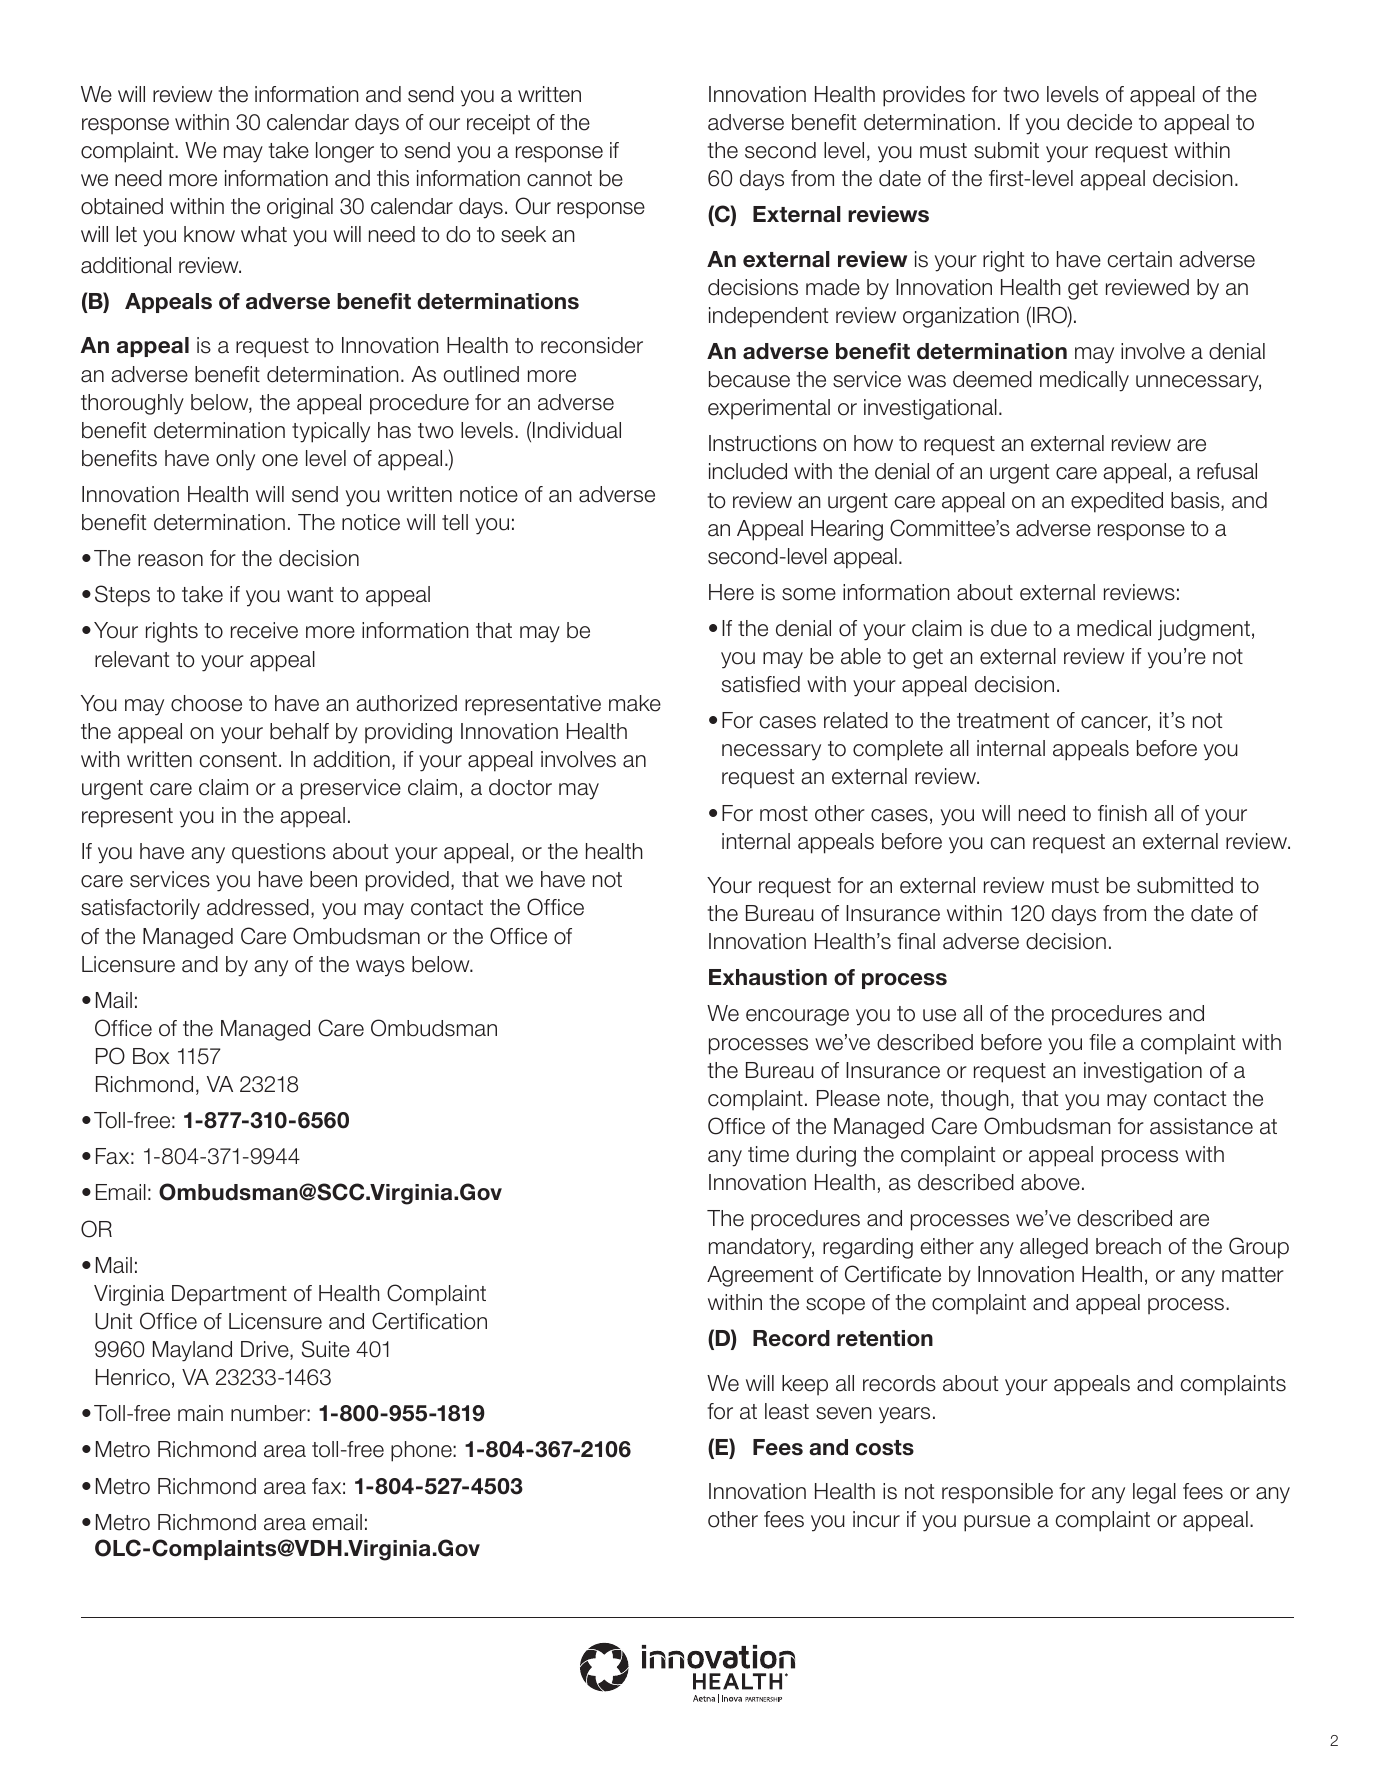  Describe the element at coordinates (200, 1413) in the screenshot. I see `main` at that location.
